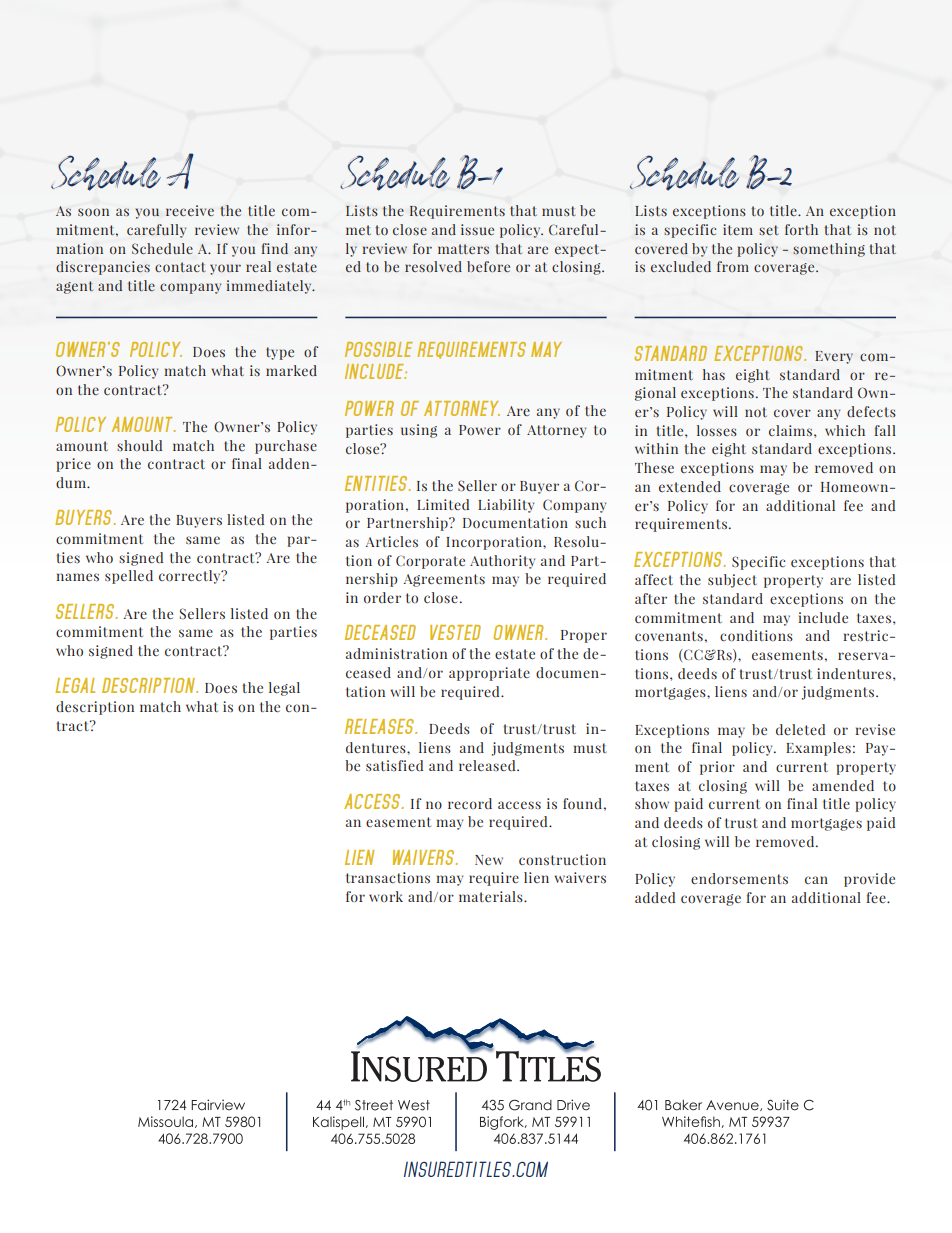 The height and width of the image is (1233, 952). Describe the element at coordinates (477, 229) in the image. I see `issue` at that location.
